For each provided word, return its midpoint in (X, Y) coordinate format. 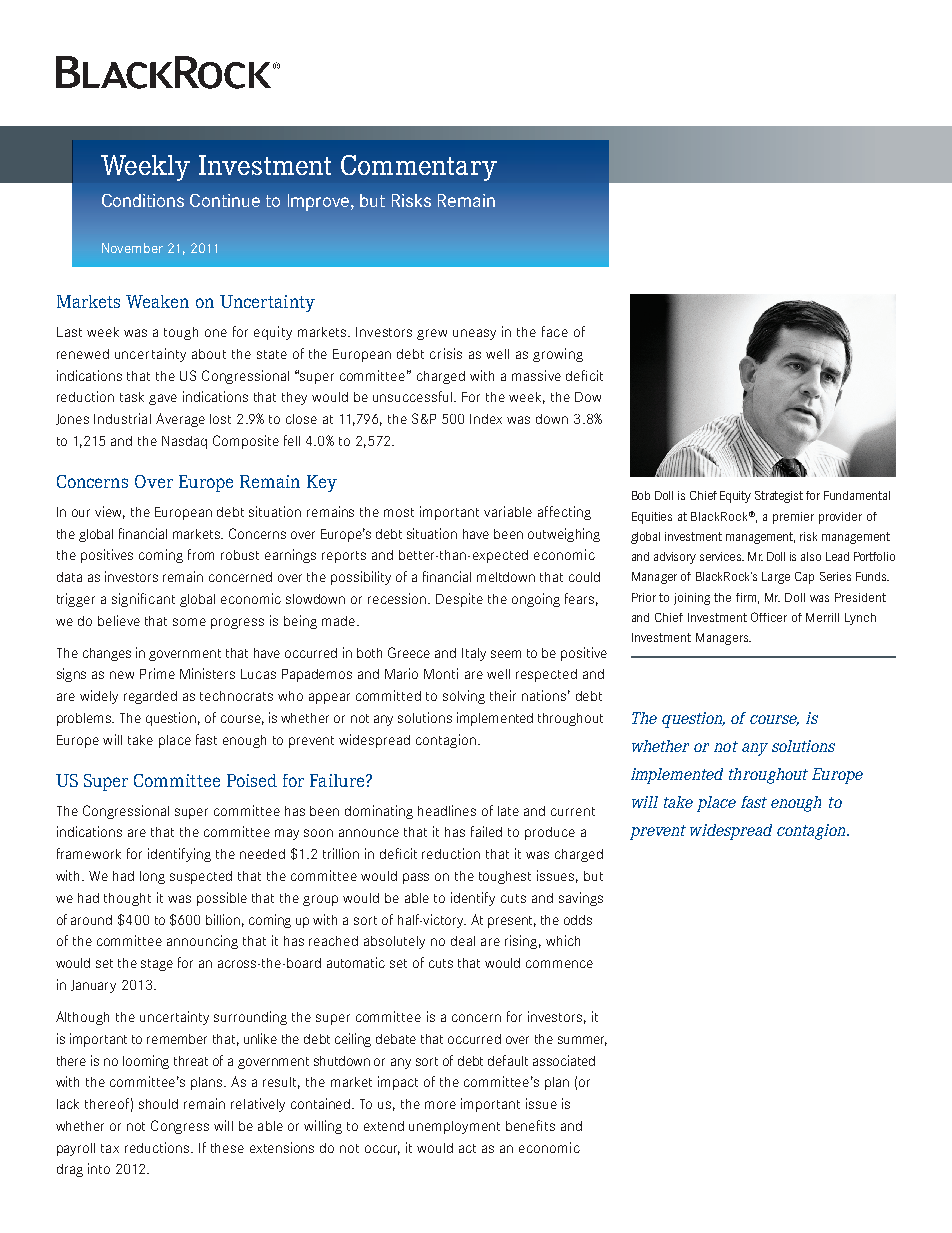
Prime (157, 673)
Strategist (779, 497)
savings (581, 899)
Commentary (419, 168)
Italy (474, 654)
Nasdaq (184, 442)
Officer (769, 617)
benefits (530, 1125)
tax (110, 1148)
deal (463, 941)
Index (486, 419)
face (555, 331)
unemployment (454, 1127)
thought (127, 899)
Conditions (143, 200)
